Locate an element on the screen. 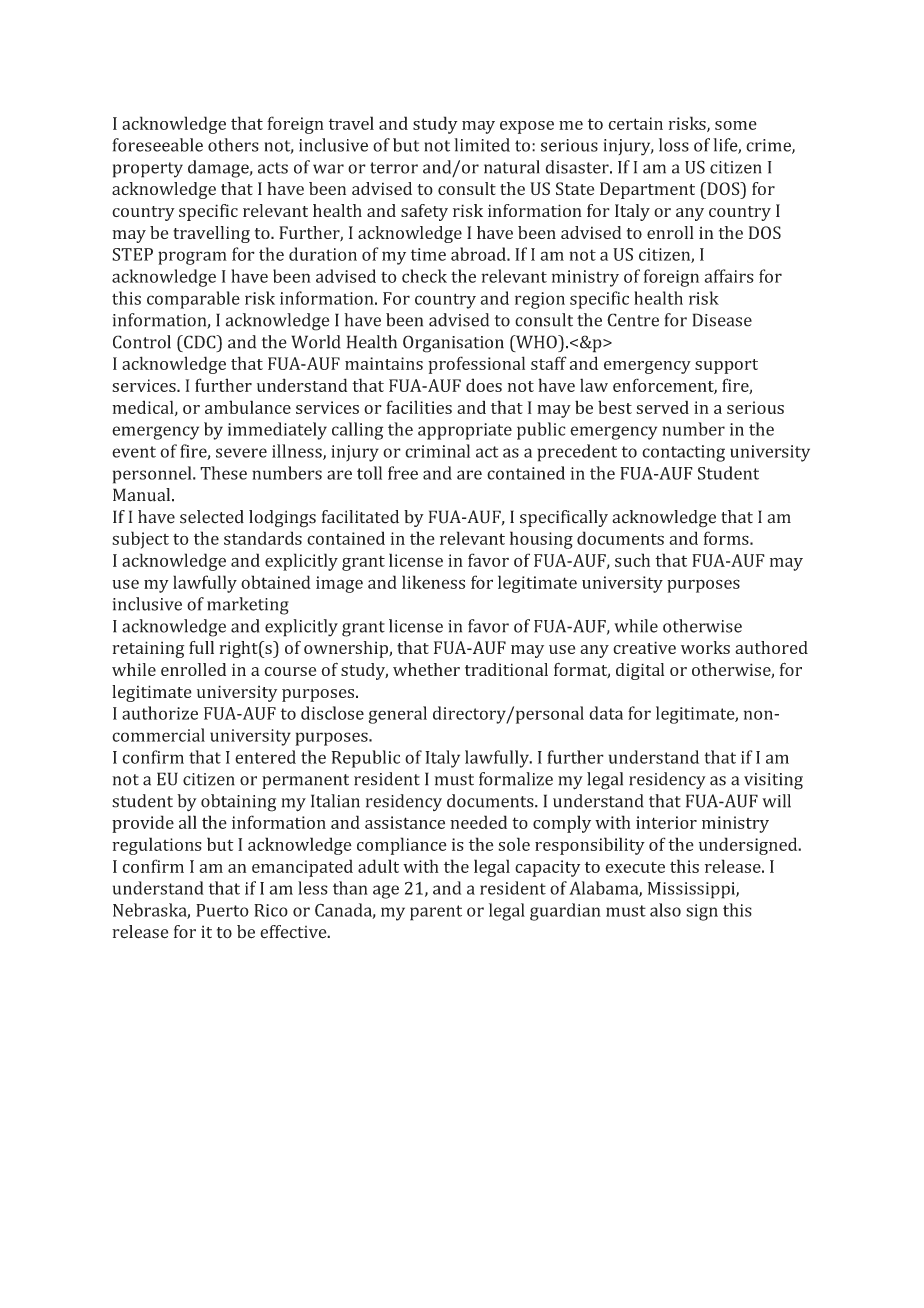 The image size is (924, 1308). marketing is located at coordinates (248, 606).
